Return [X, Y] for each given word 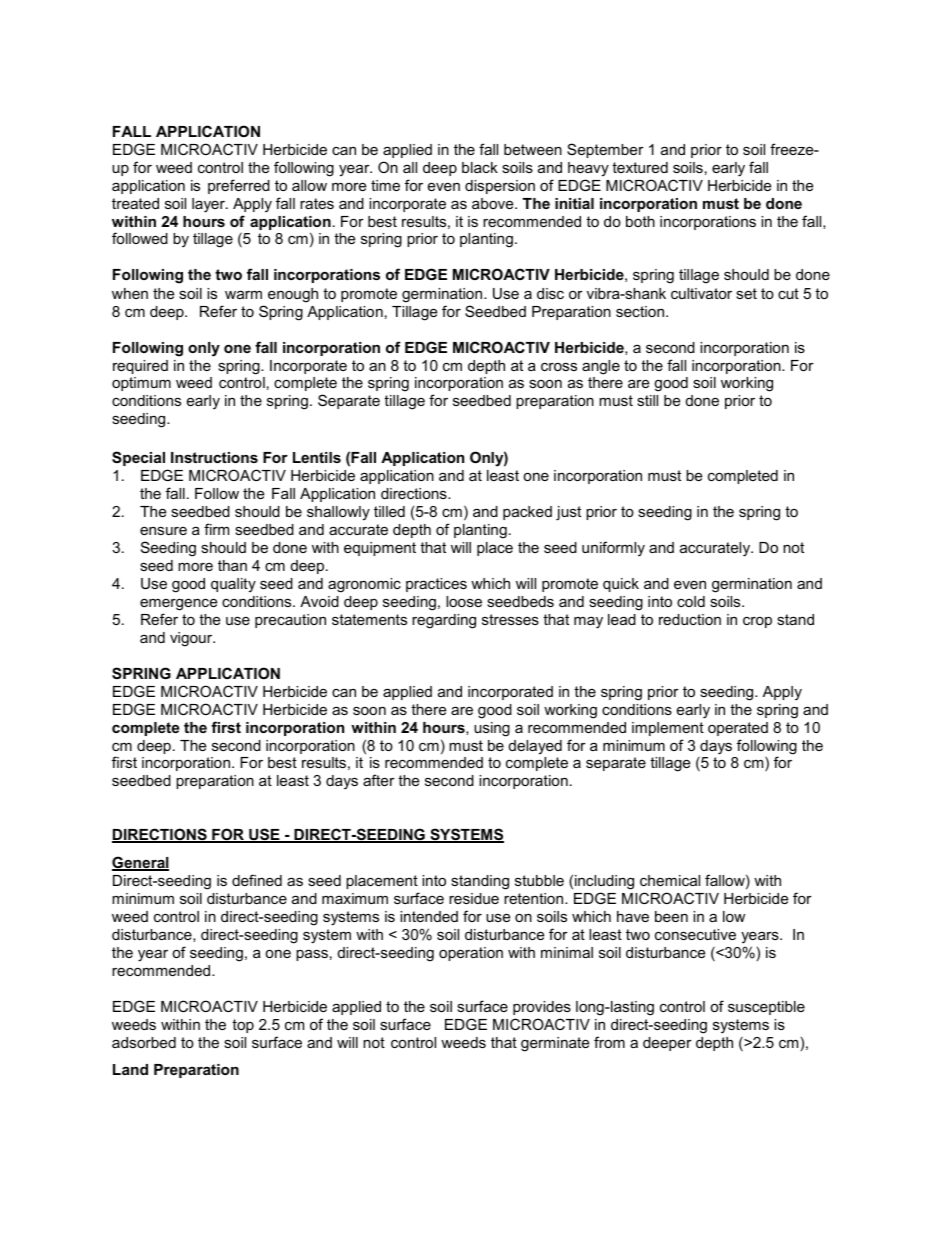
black [480, 167]
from [609, 1042]
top [243, 1026]
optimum [141, 384]
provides [542, 1008]
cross [559, 367]
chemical [670, 880]
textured [640, 167]
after [379, 780]
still [647, 400]
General [140, 863]
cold [691, 601]
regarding [444, 621]
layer [209, 205]
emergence [178, 604]
